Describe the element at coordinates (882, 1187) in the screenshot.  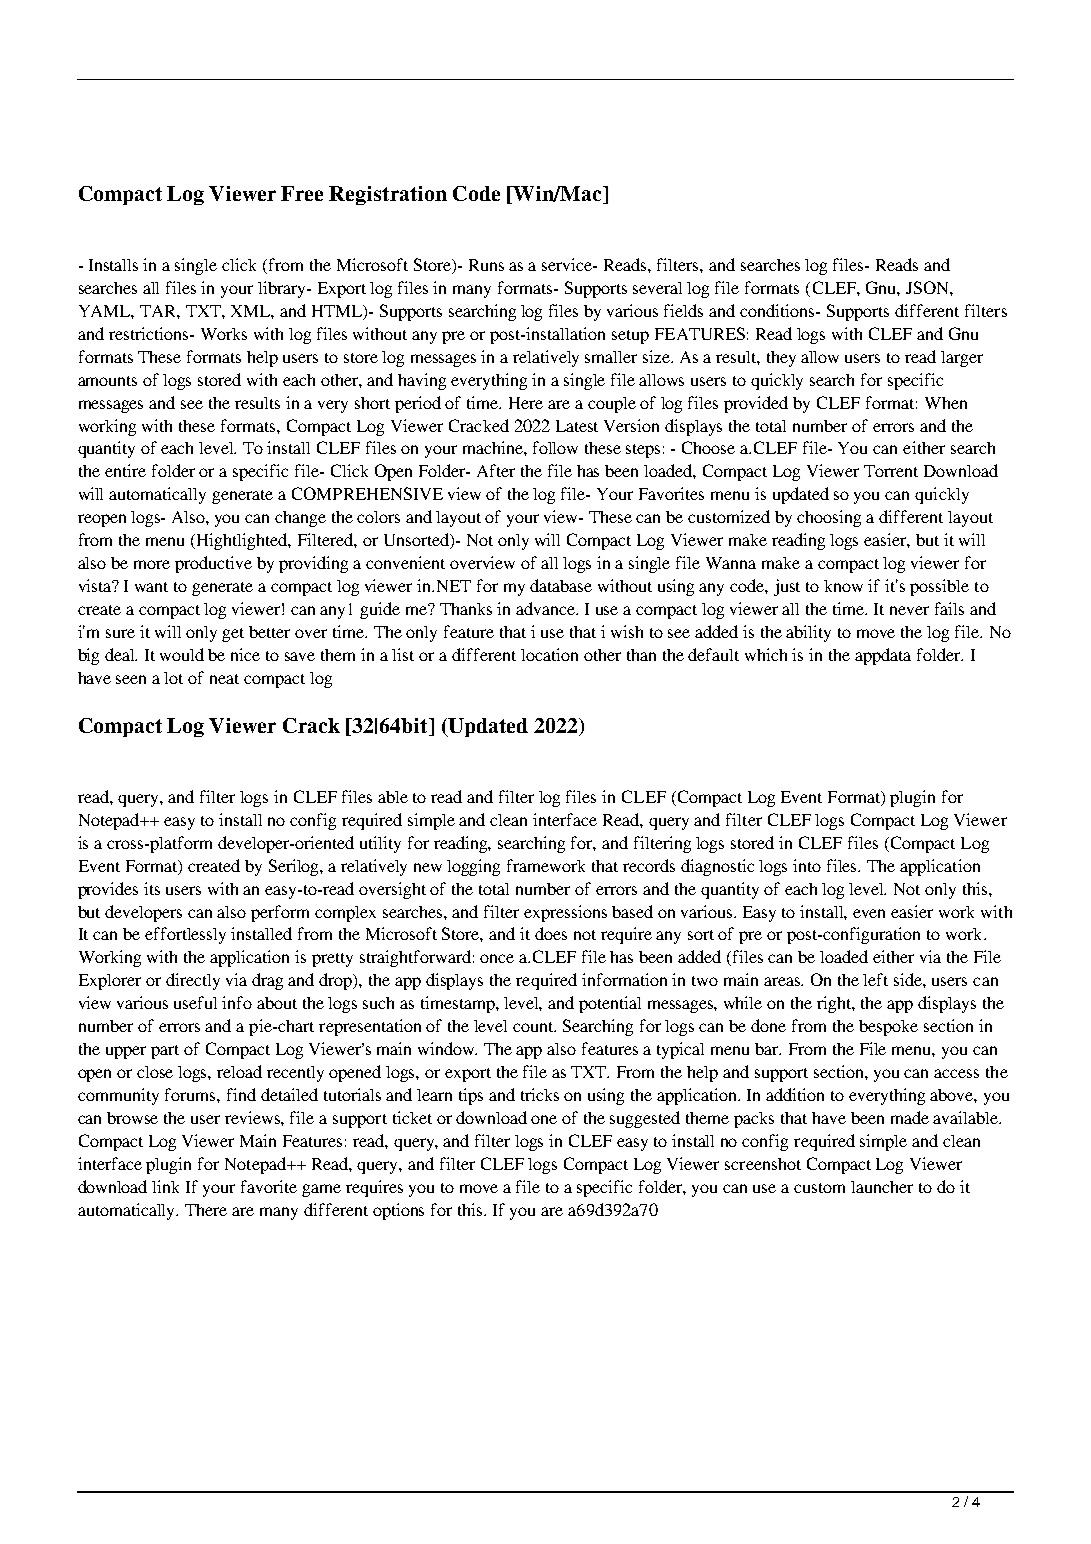
I see `launcher` at that location.
